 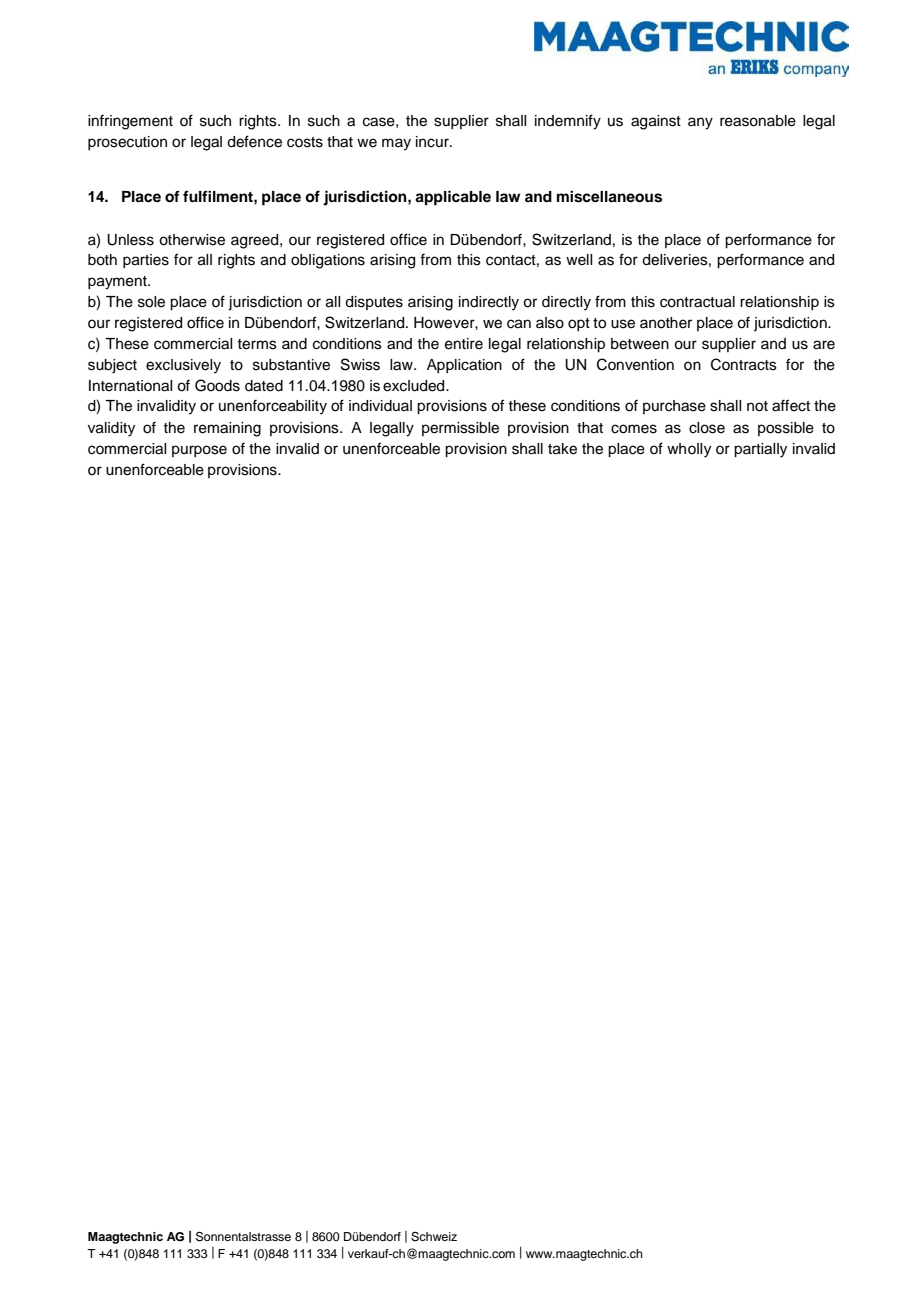 I want to click on terms, so click(x=257, y=344).
